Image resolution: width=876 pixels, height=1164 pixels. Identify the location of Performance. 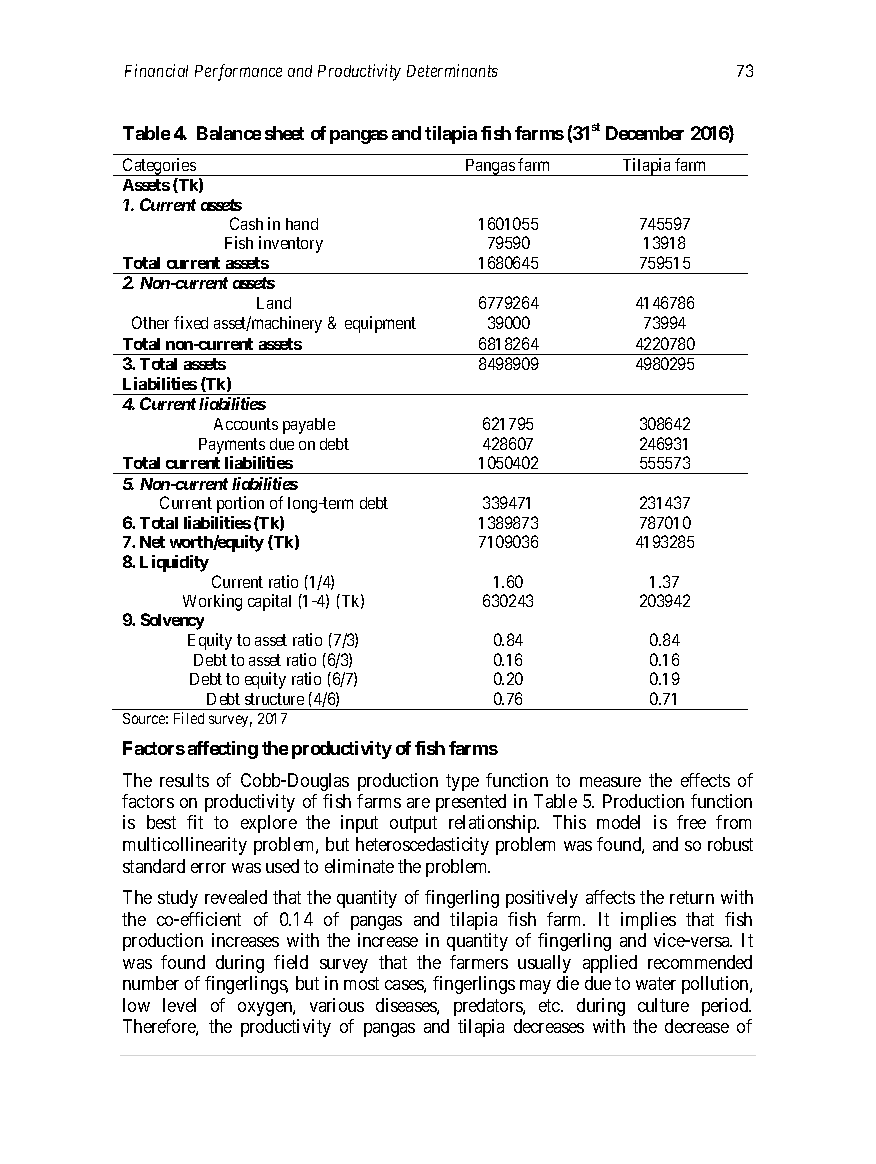
(238, 72).
